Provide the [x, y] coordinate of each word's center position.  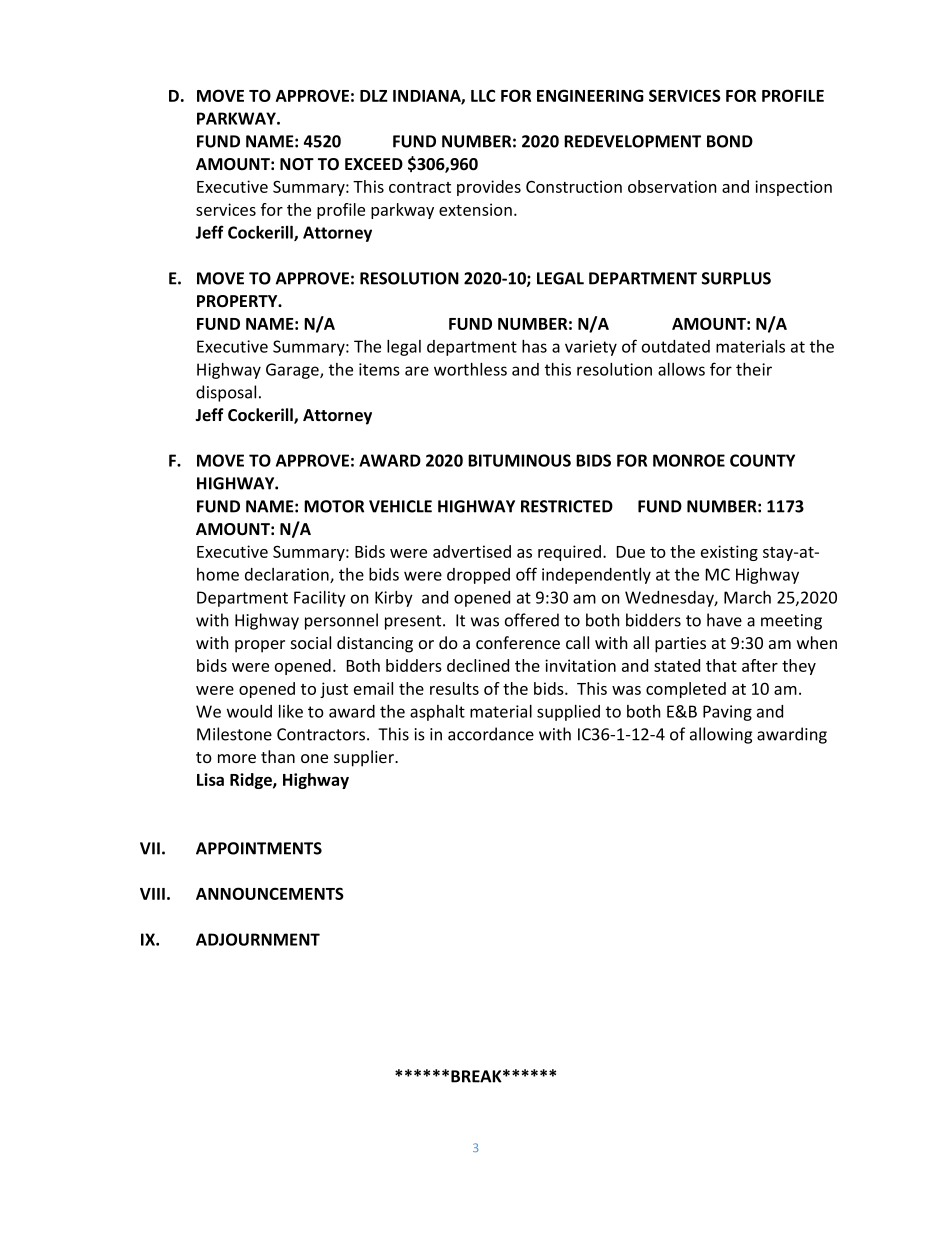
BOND [730, 141]
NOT [297, 164]
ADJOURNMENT [258, 939]
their [754, 369]
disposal [226, 393]
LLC [483, 95]
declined [478, 665]
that [721, 665]
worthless [470, 369]
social [311, 642]
